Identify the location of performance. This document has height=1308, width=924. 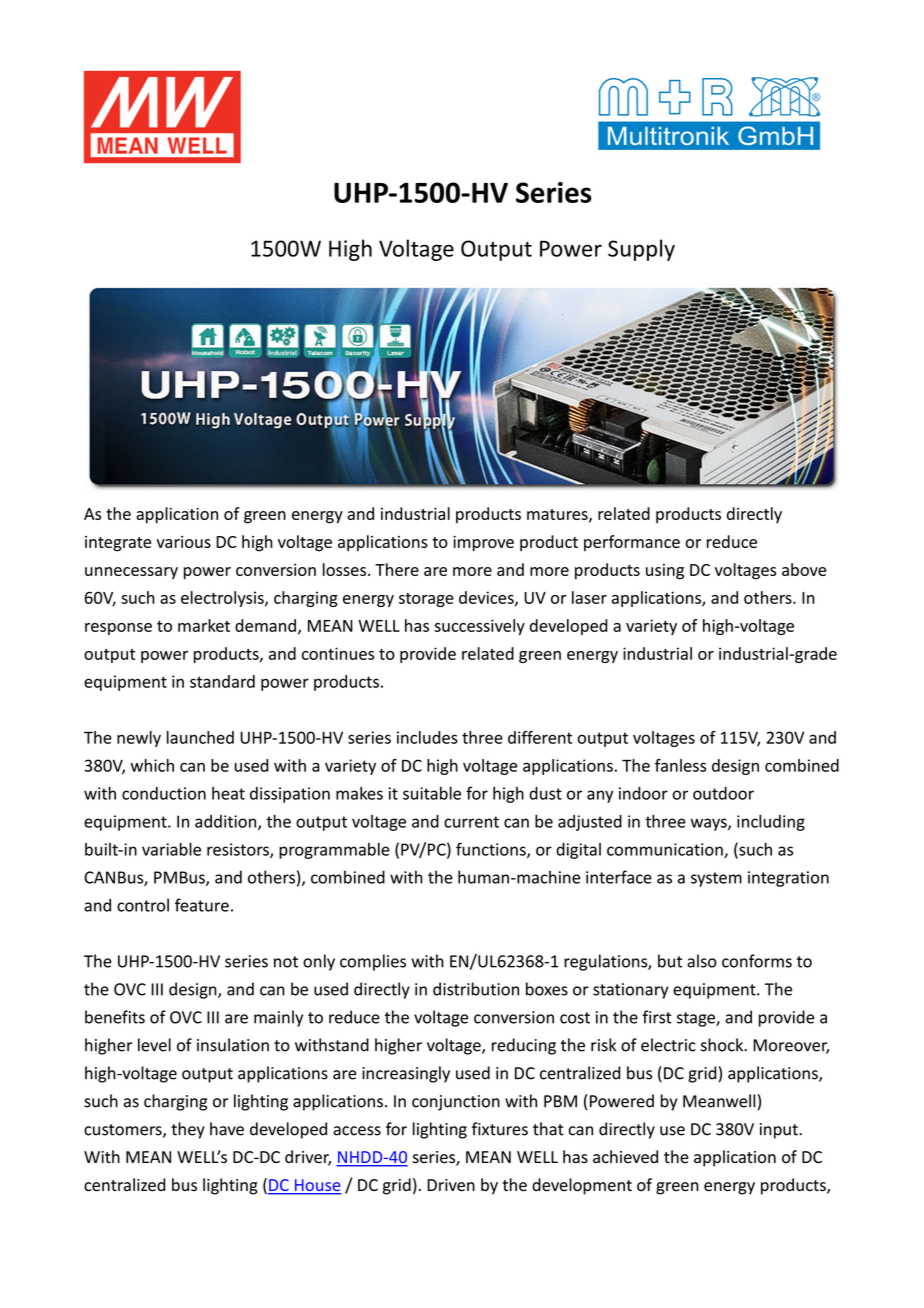
(632, 543).
